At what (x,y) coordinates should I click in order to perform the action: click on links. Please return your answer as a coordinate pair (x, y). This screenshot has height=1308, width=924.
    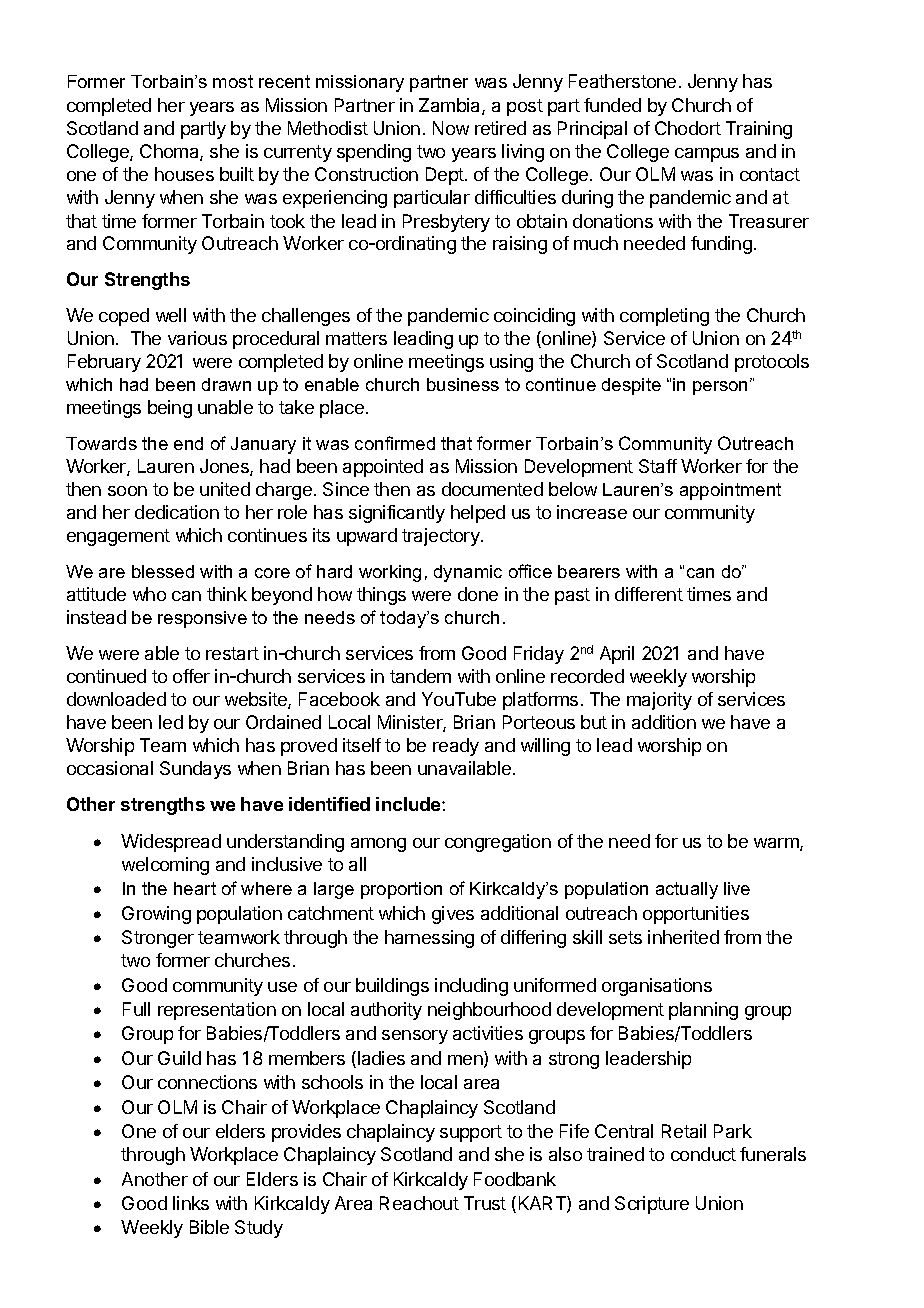
    Looking at the image, I should click on (191, 1203).
